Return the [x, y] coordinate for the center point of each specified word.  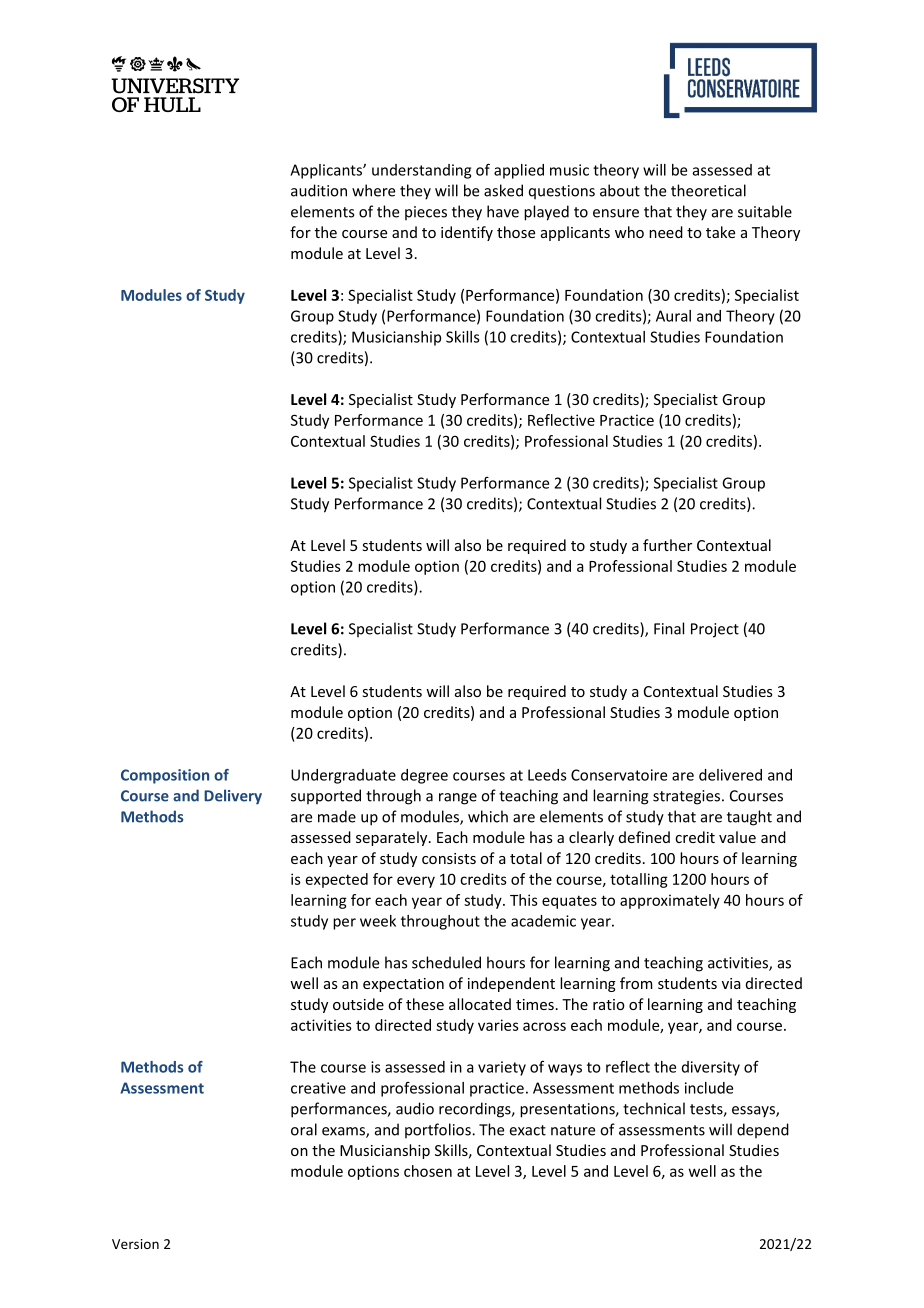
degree [424, 776]
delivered [730, 775]
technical [654, 1108]
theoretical [708, 190]
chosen [428, 1171]
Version [135, 1244]
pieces [426, 213]
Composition [165, 776]
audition [319, 190]
